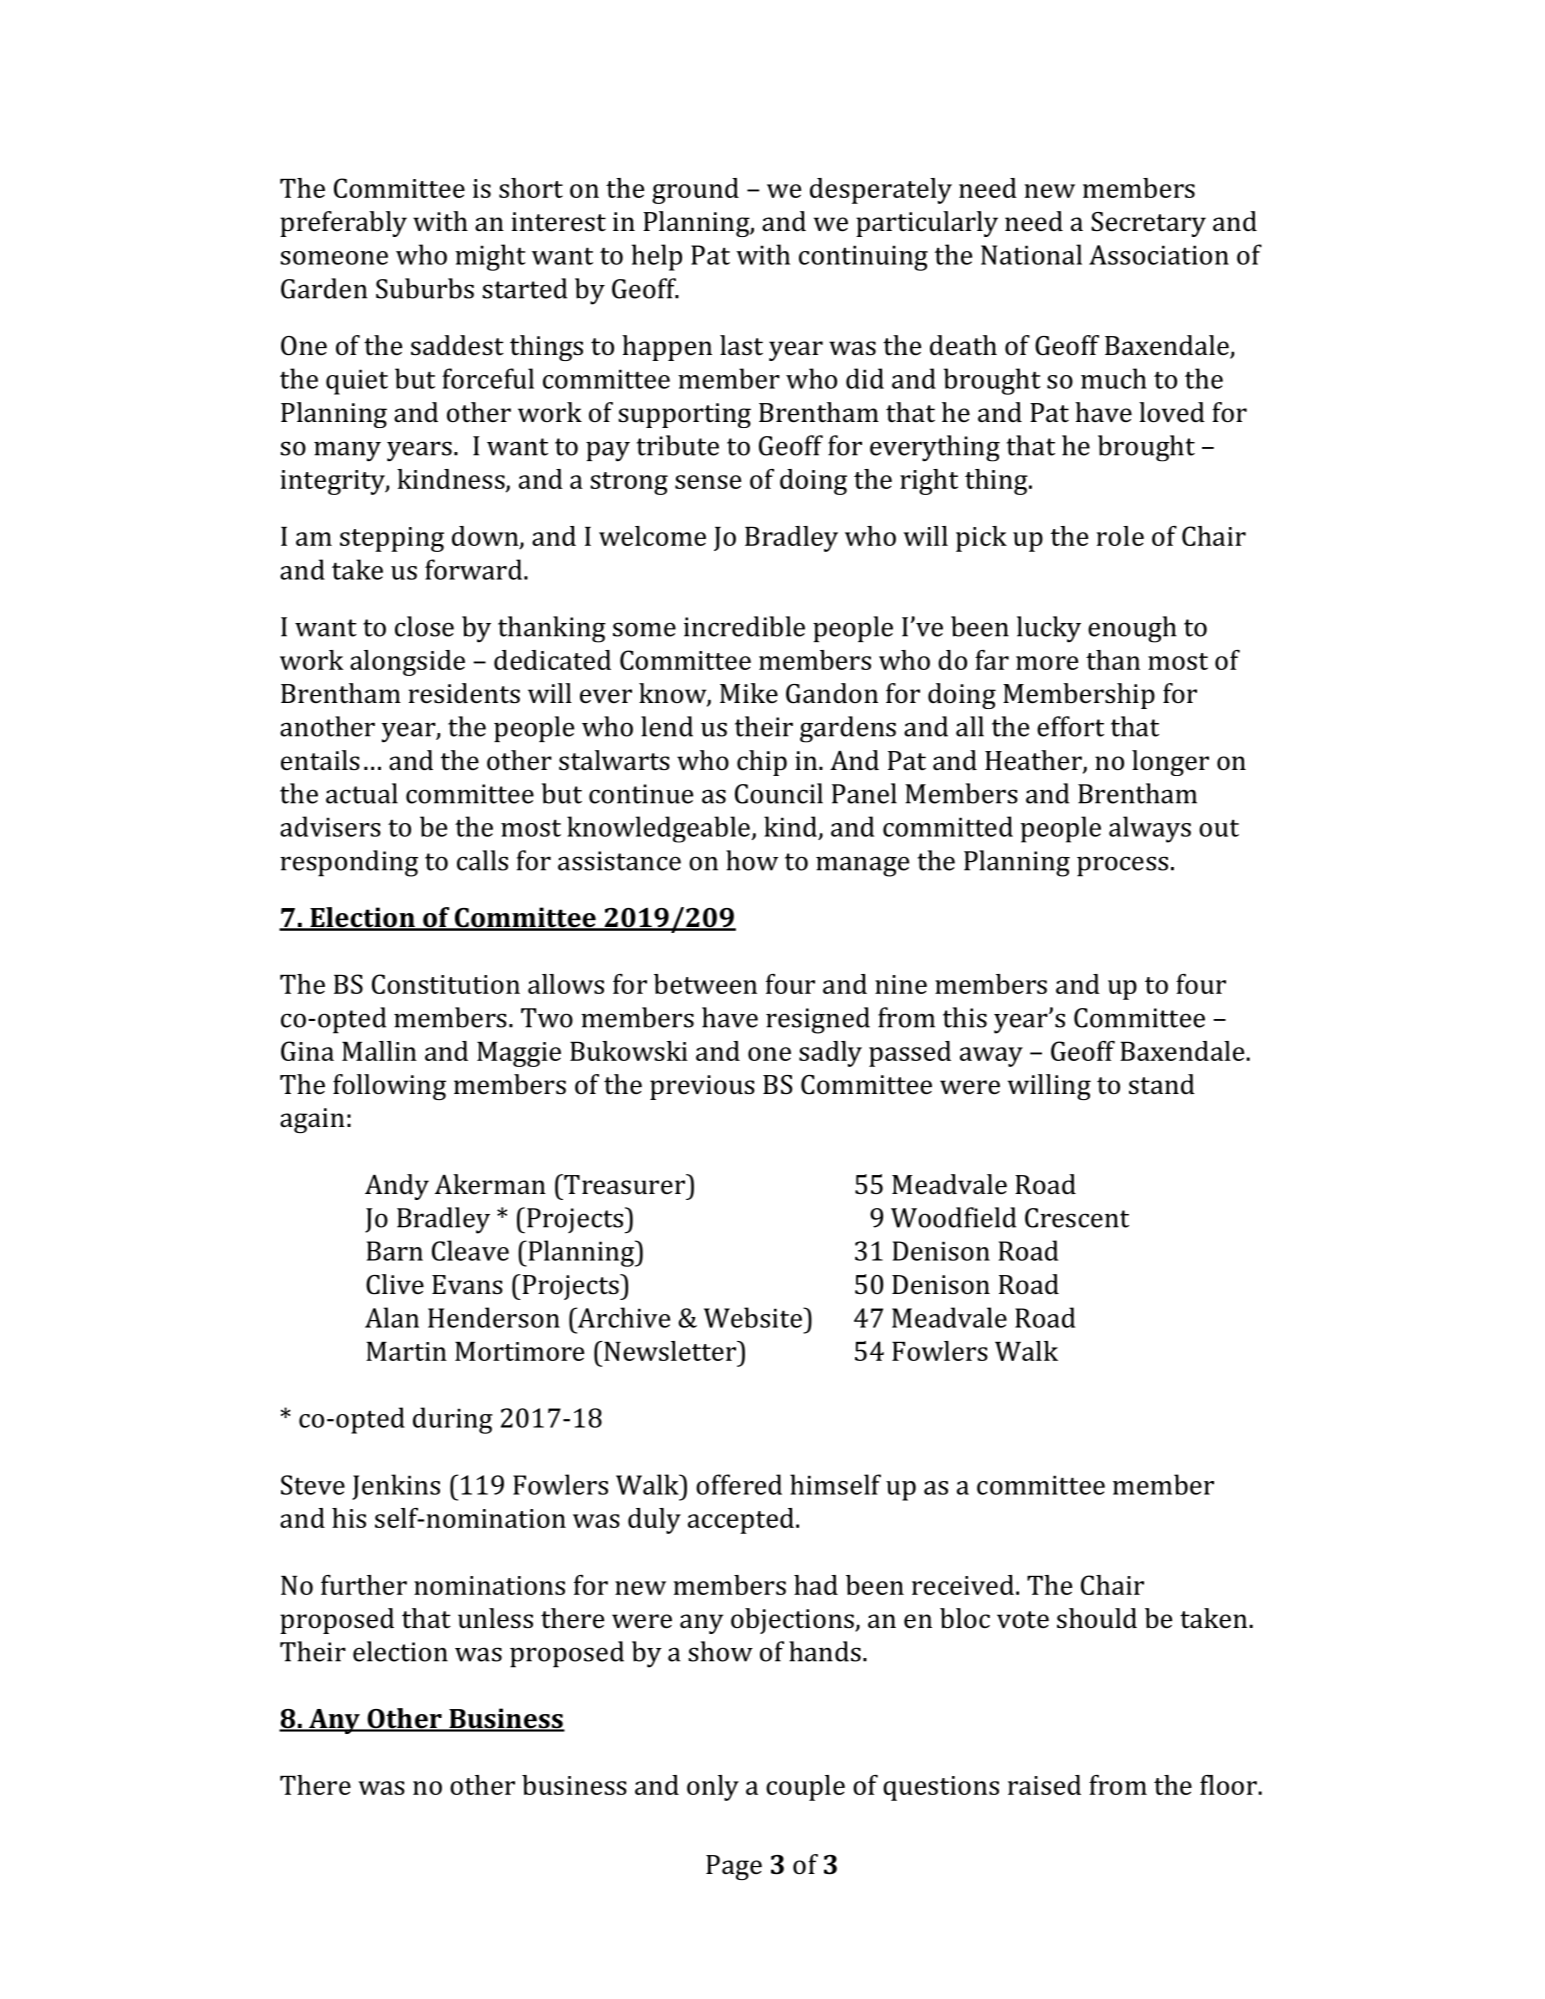 This screenshot has height=1999, width=1545. I want to click on ground, so click(695, 191).
